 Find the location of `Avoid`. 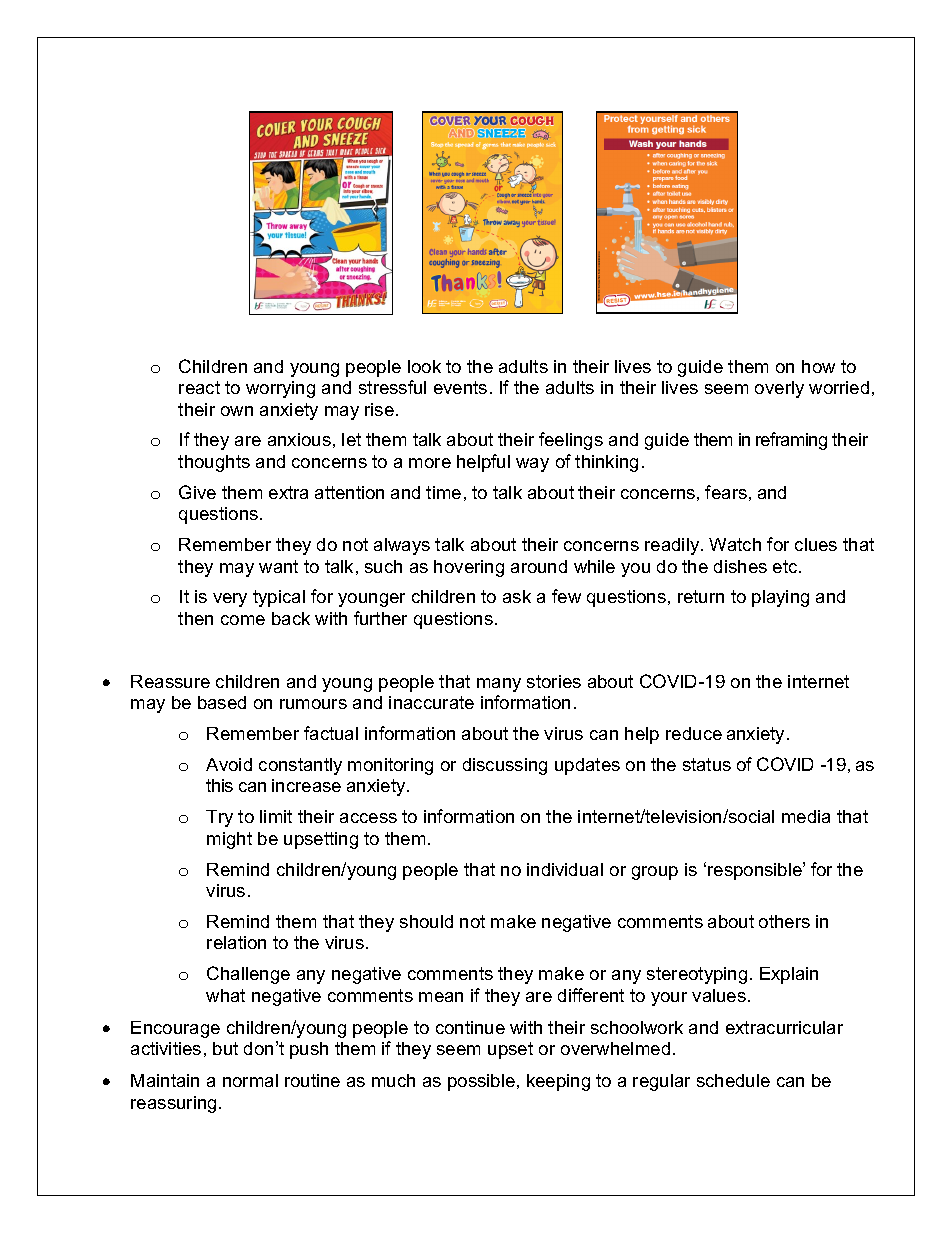

Avoid is located at coordinates (229, 764).
